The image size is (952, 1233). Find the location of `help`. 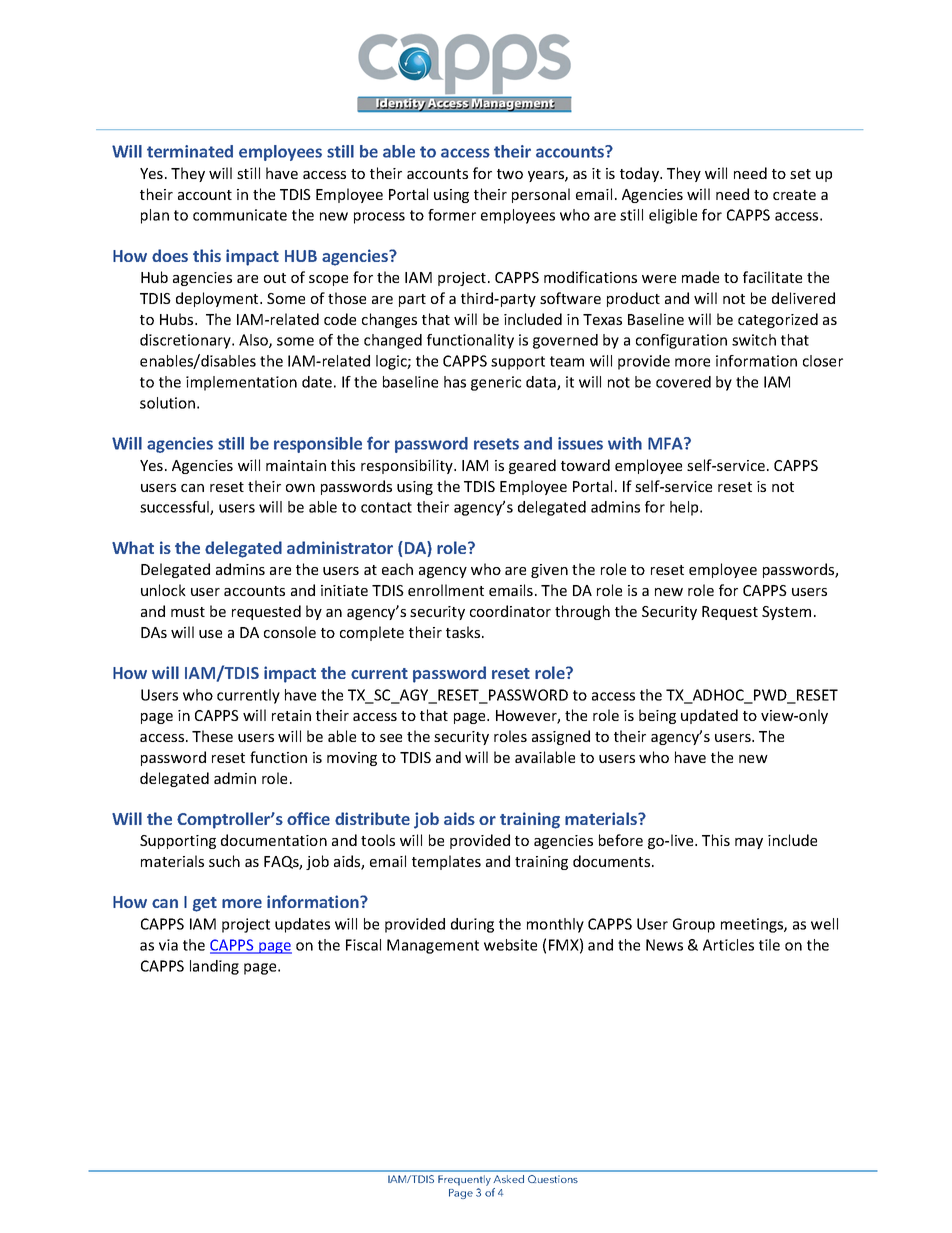

help is located at coordinates (685, 508).
